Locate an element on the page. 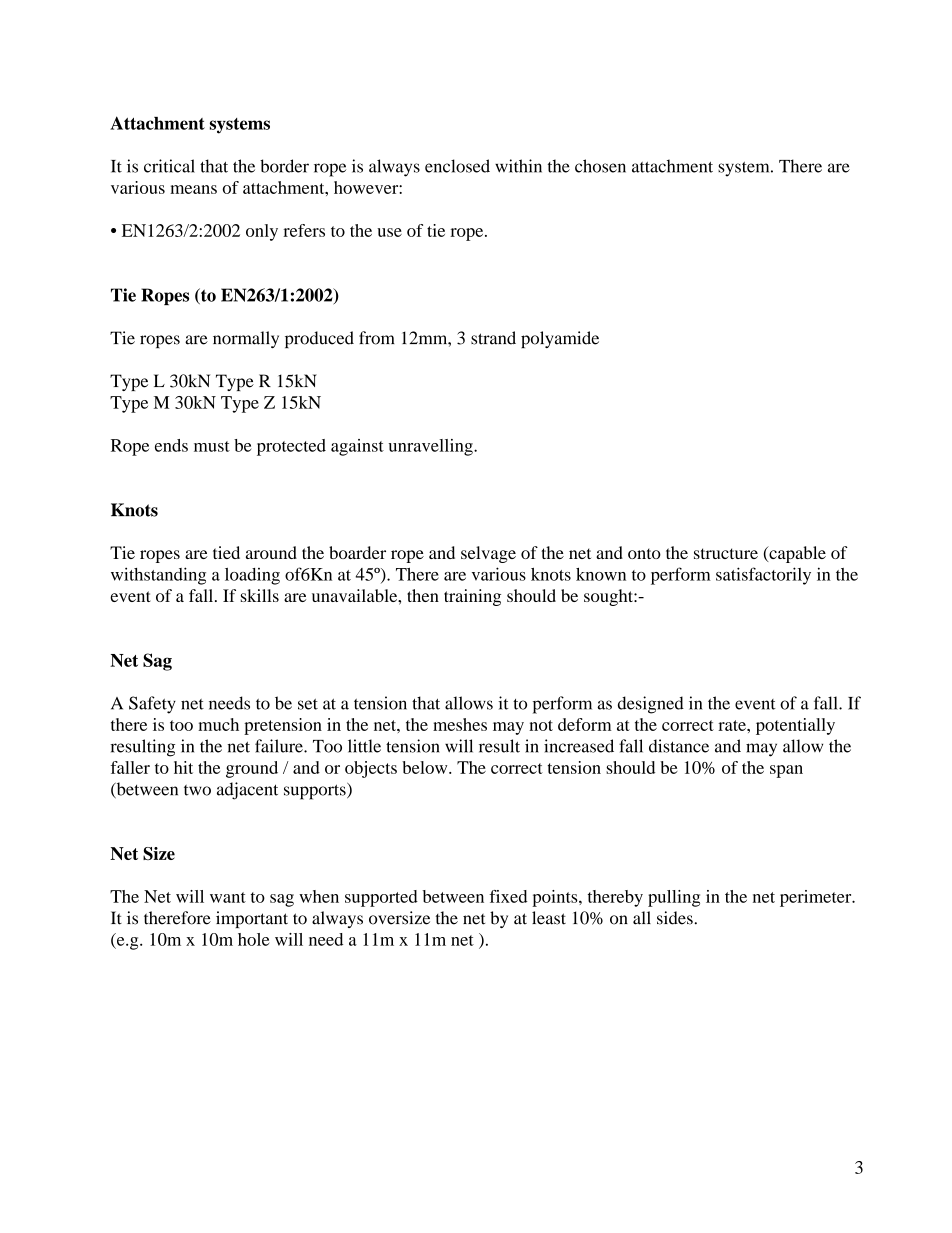  training is located at coordinates (472, 597).
